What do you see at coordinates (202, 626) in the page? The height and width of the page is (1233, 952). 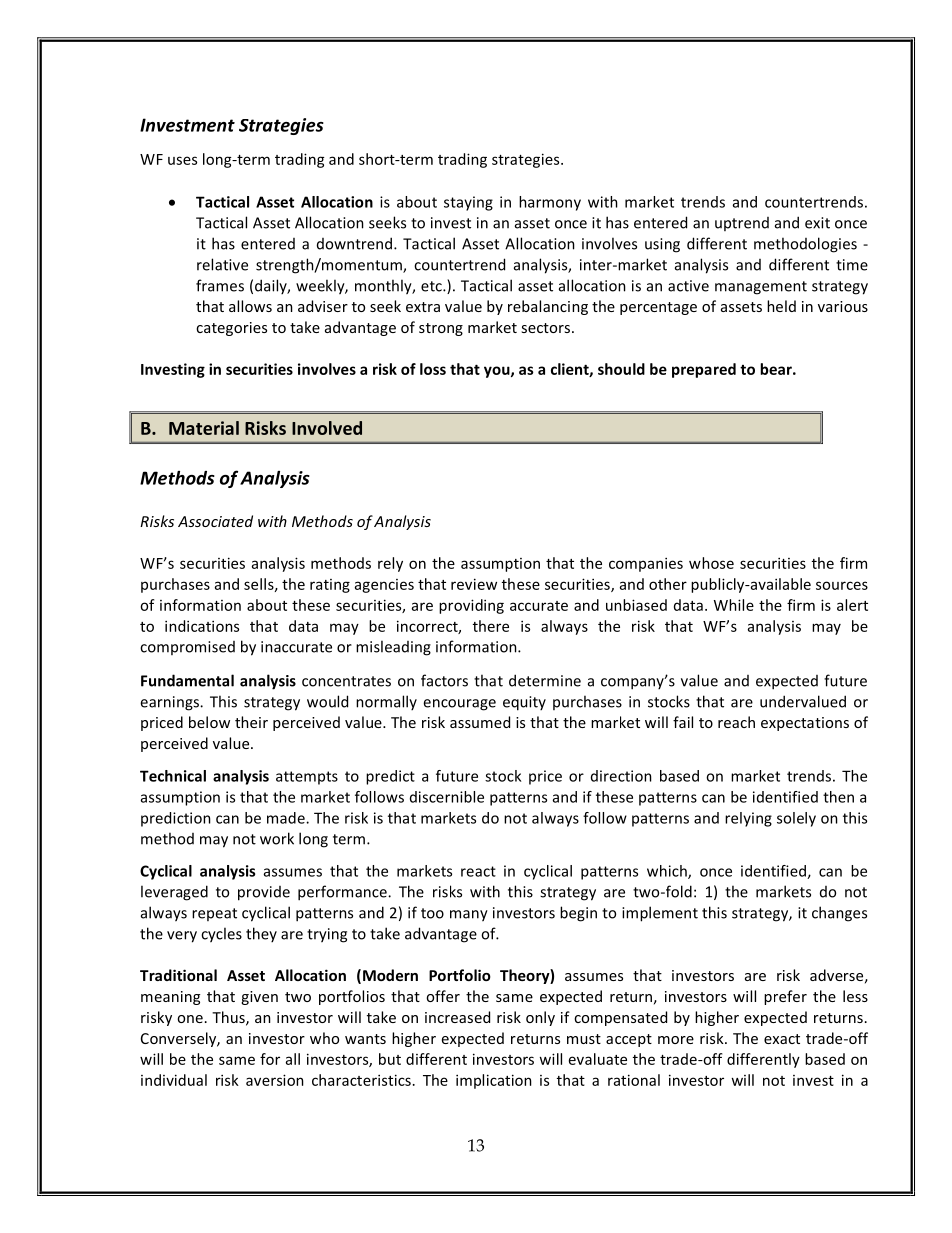 I see `indications` at bounding box center [202, 626].
